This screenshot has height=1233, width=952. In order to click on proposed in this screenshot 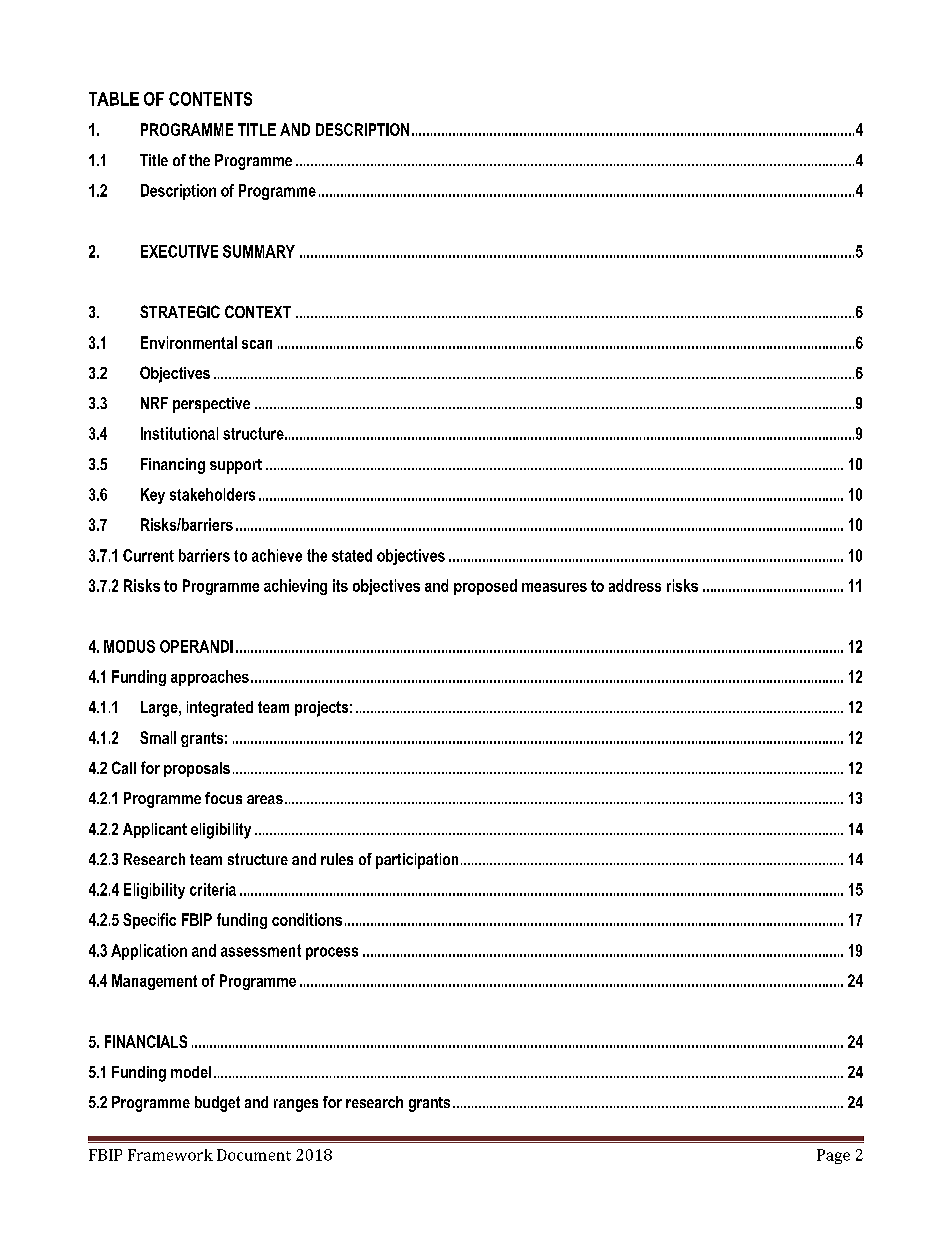, I will do `click(485, 587)`.
